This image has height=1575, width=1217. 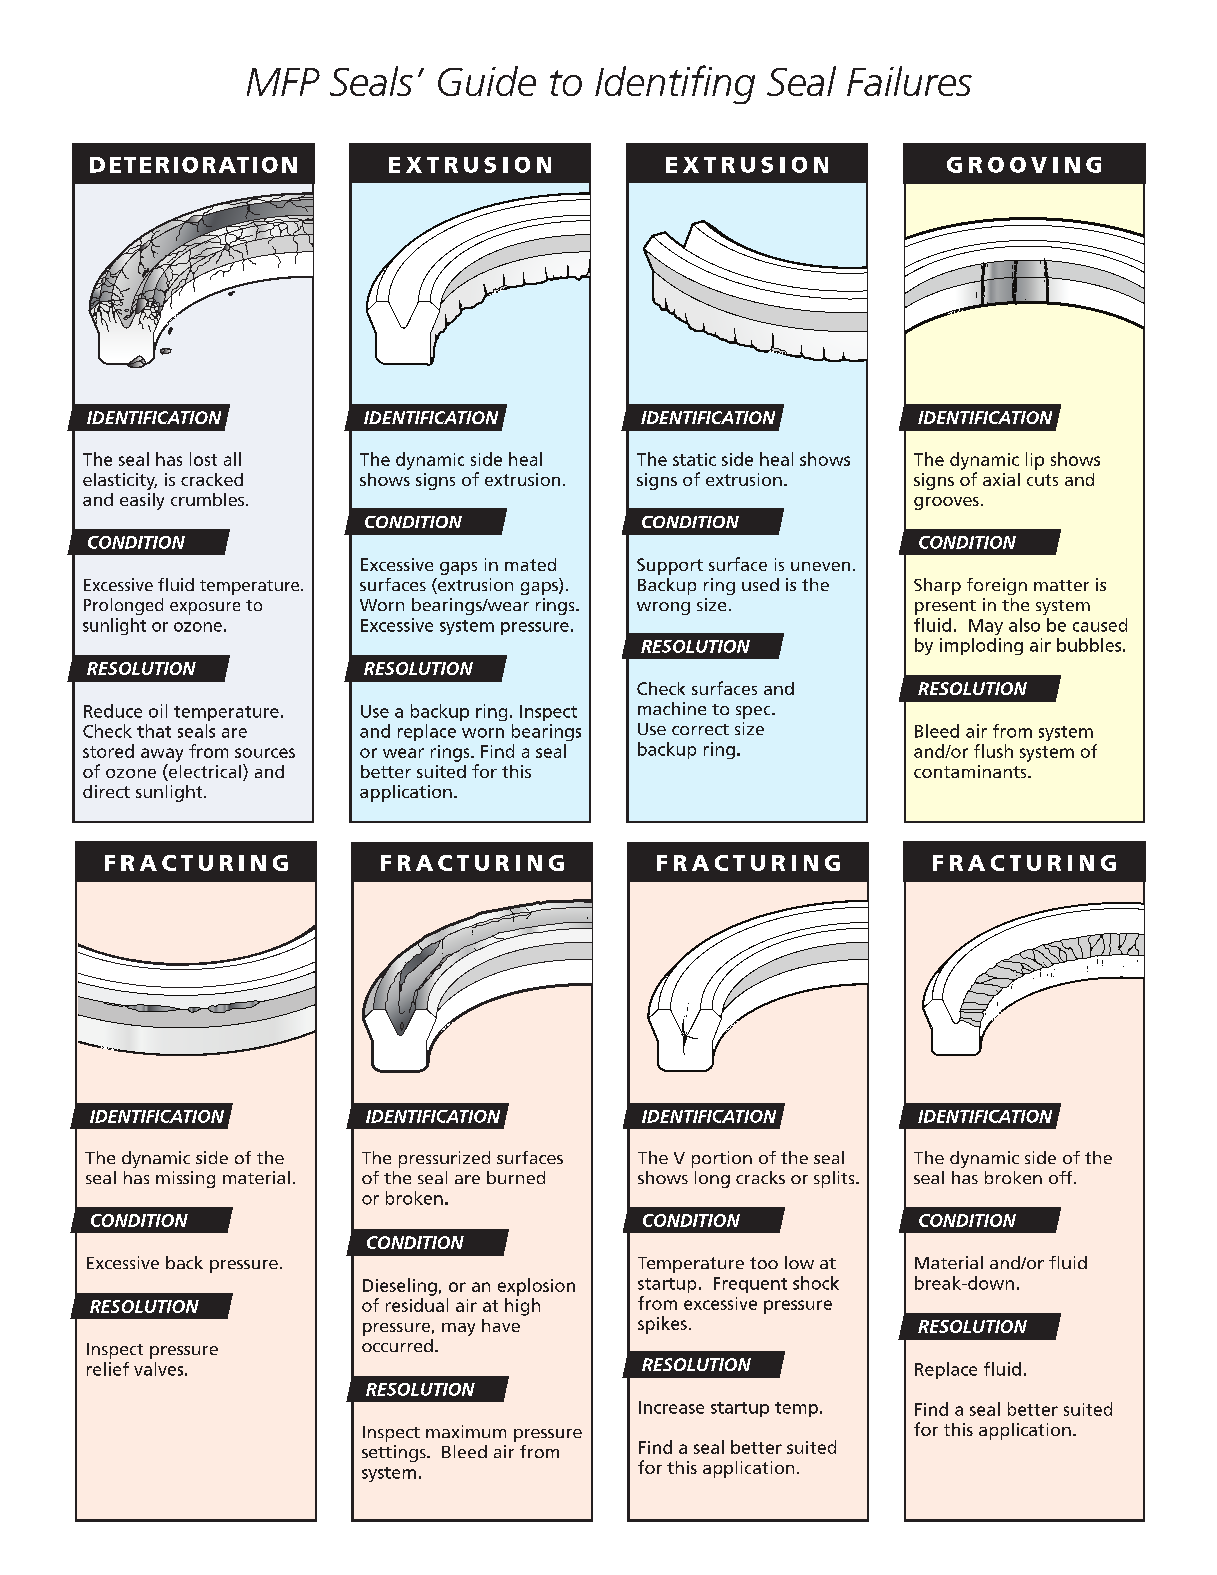 I want to click on sources, so click(x=265, y=753).
